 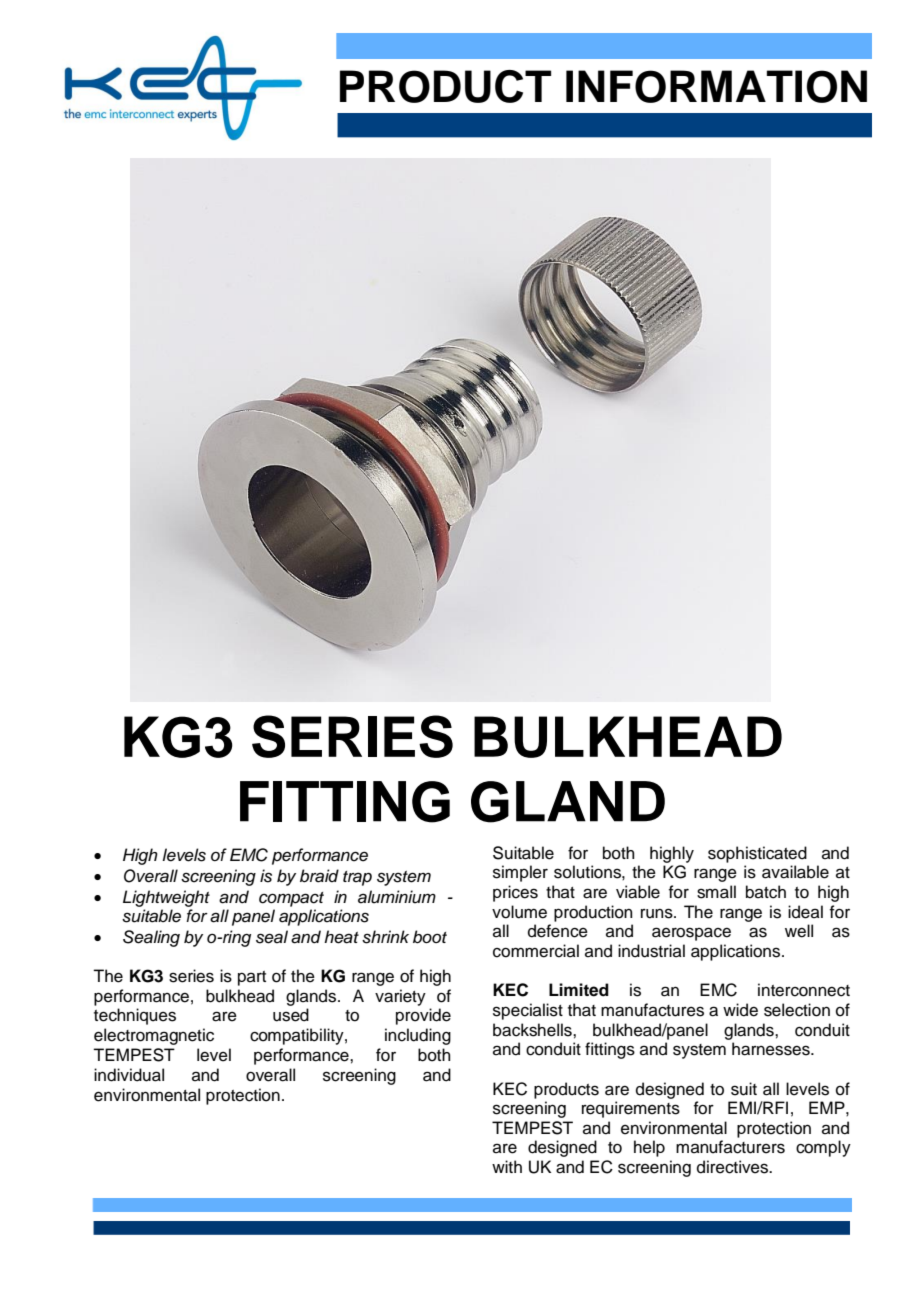 What do you see at coordinates (319, 876) in the document?
I see `braid` at bounding box center [319, 876].
